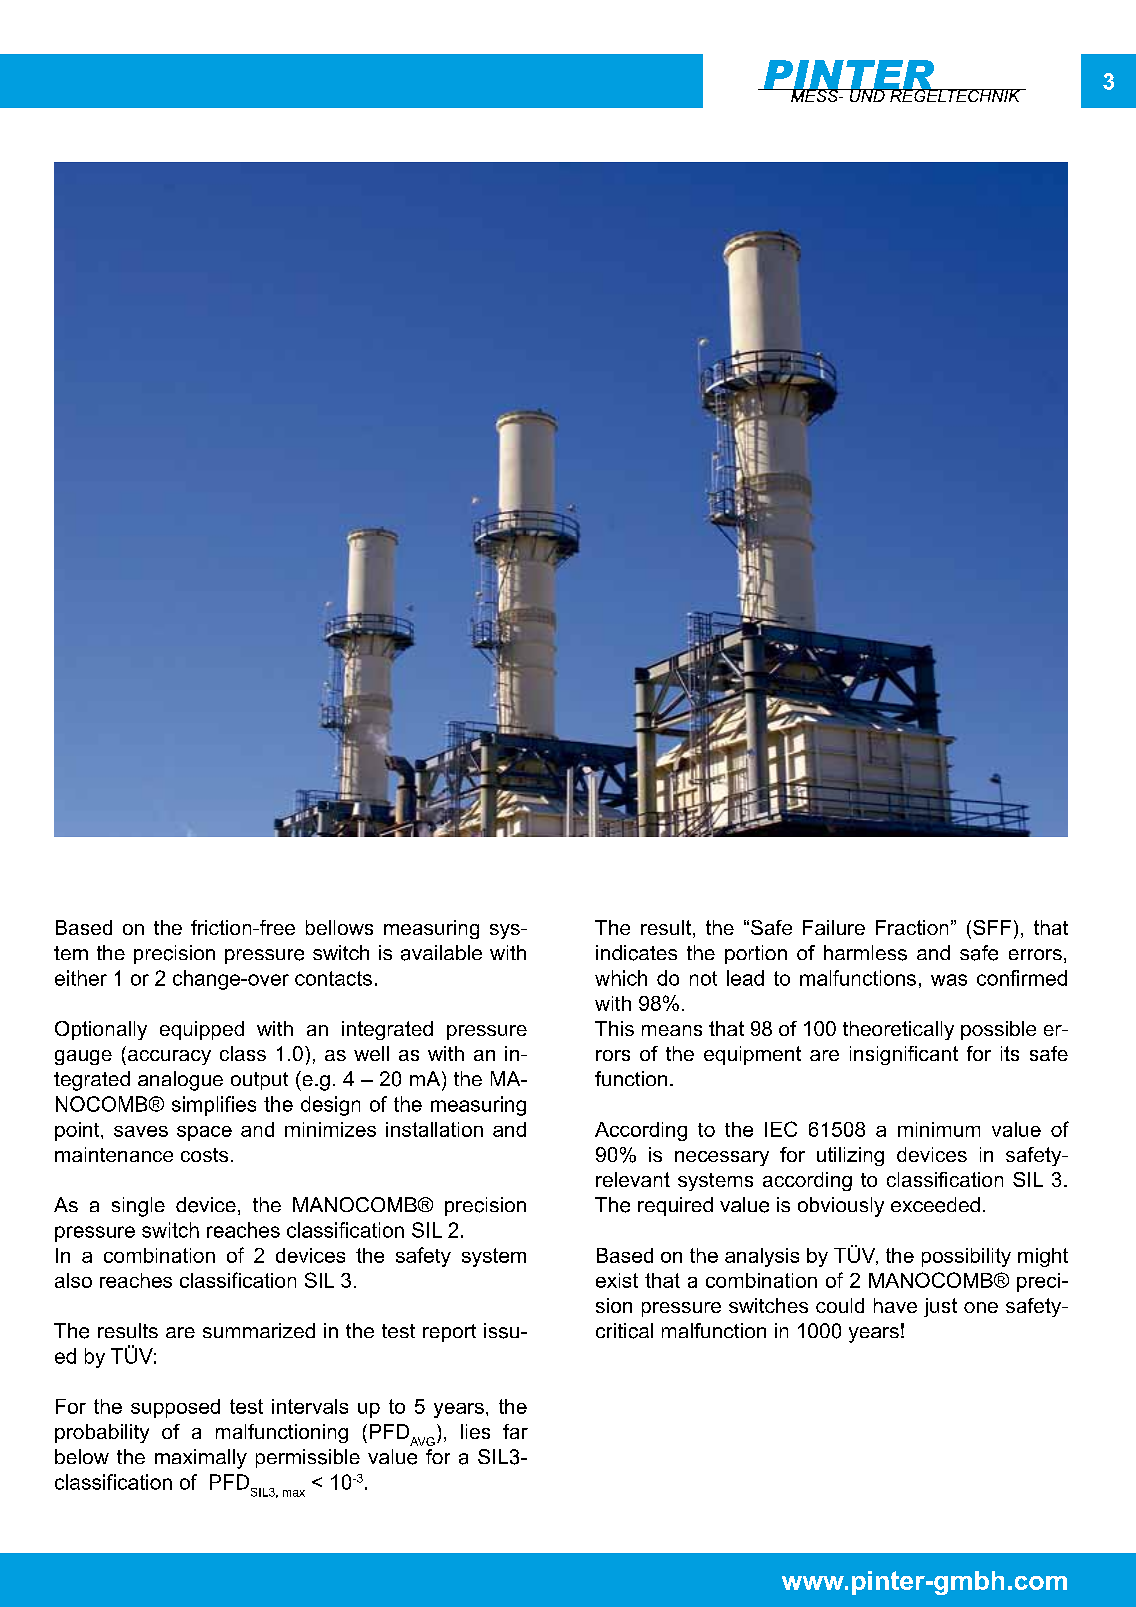 The height and width of the screenshot is (1607, 1136). I want to click on bellows, so click(339, 927).
